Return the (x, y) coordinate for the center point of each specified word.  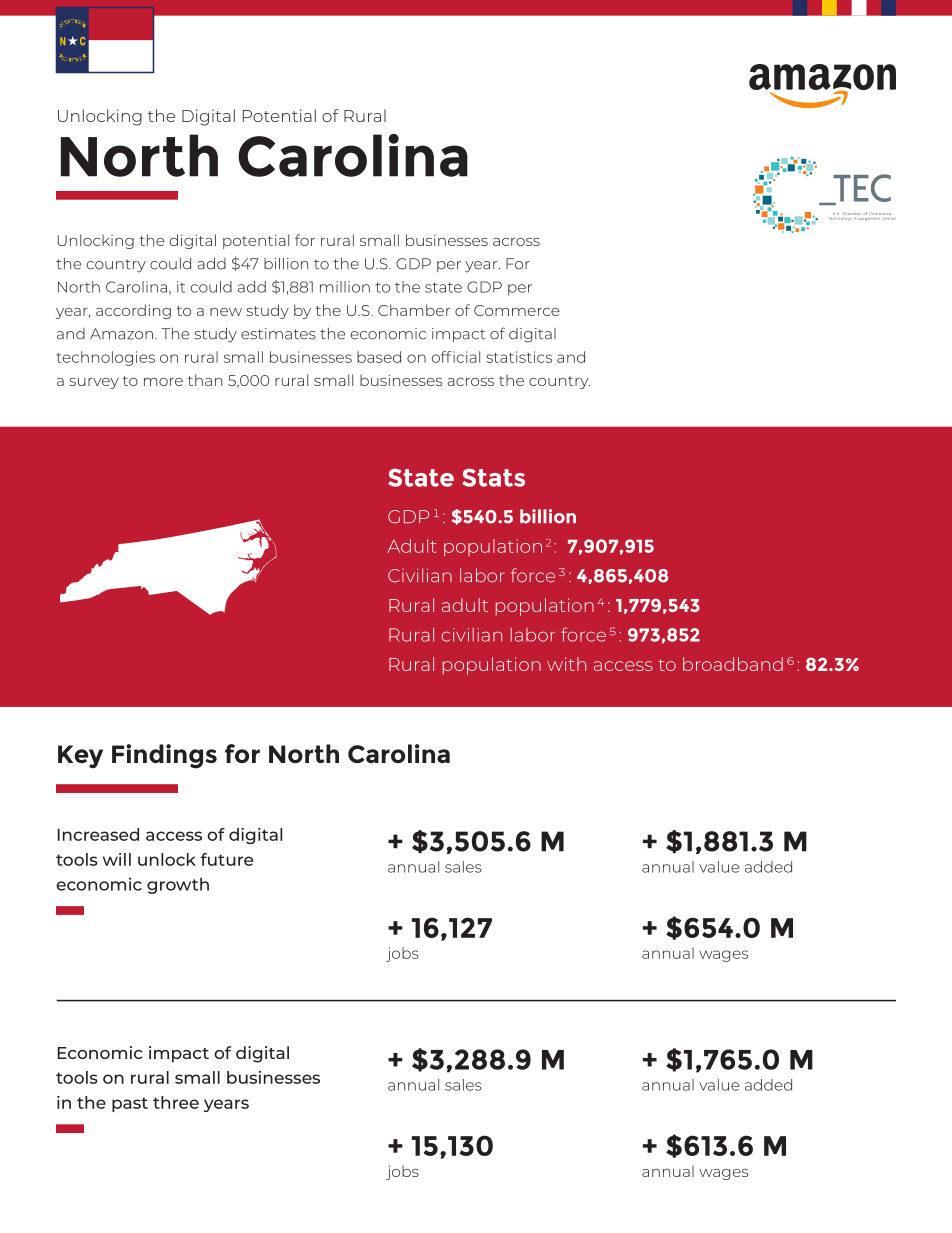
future (226, 859)
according (133, 311)
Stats (493, 478)
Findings (164, 756)
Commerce (517, 310)
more (163, 382)
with (566, 664)
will (117, 859)
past (130, 1104)
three (176, 1102)
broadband (733, 664)
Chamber (414, 310)
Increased (98, 834)
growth (178, 886)
